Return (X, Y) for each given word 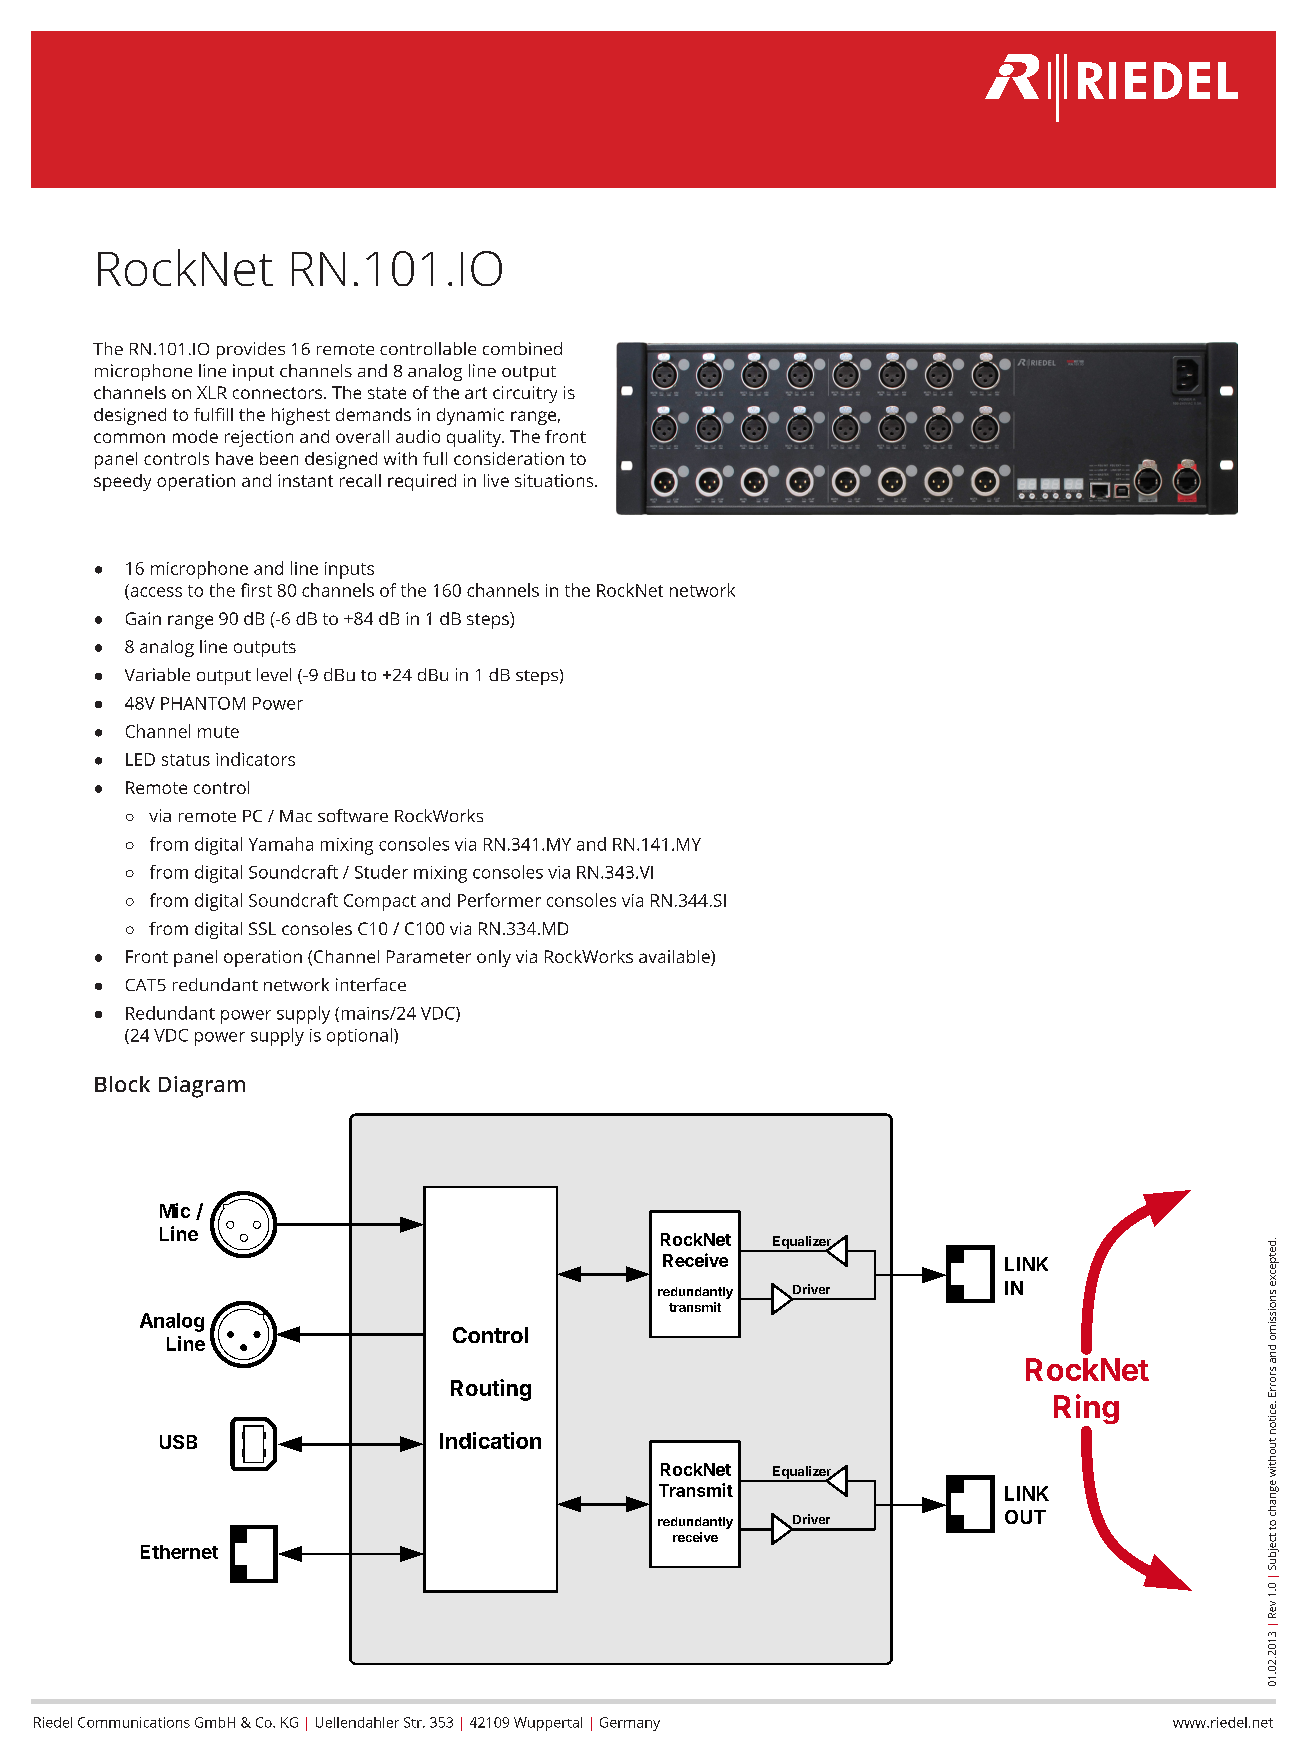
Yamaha (281, 844)
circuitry (525, 394)
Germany (630, 1724)
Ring (1086, 1410)
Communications (134, 1722)
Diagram (202, 1087)
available (675, 958)
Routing (491, 1390)
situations (555, 480)
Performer (499, 900)
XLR (212, 392)
